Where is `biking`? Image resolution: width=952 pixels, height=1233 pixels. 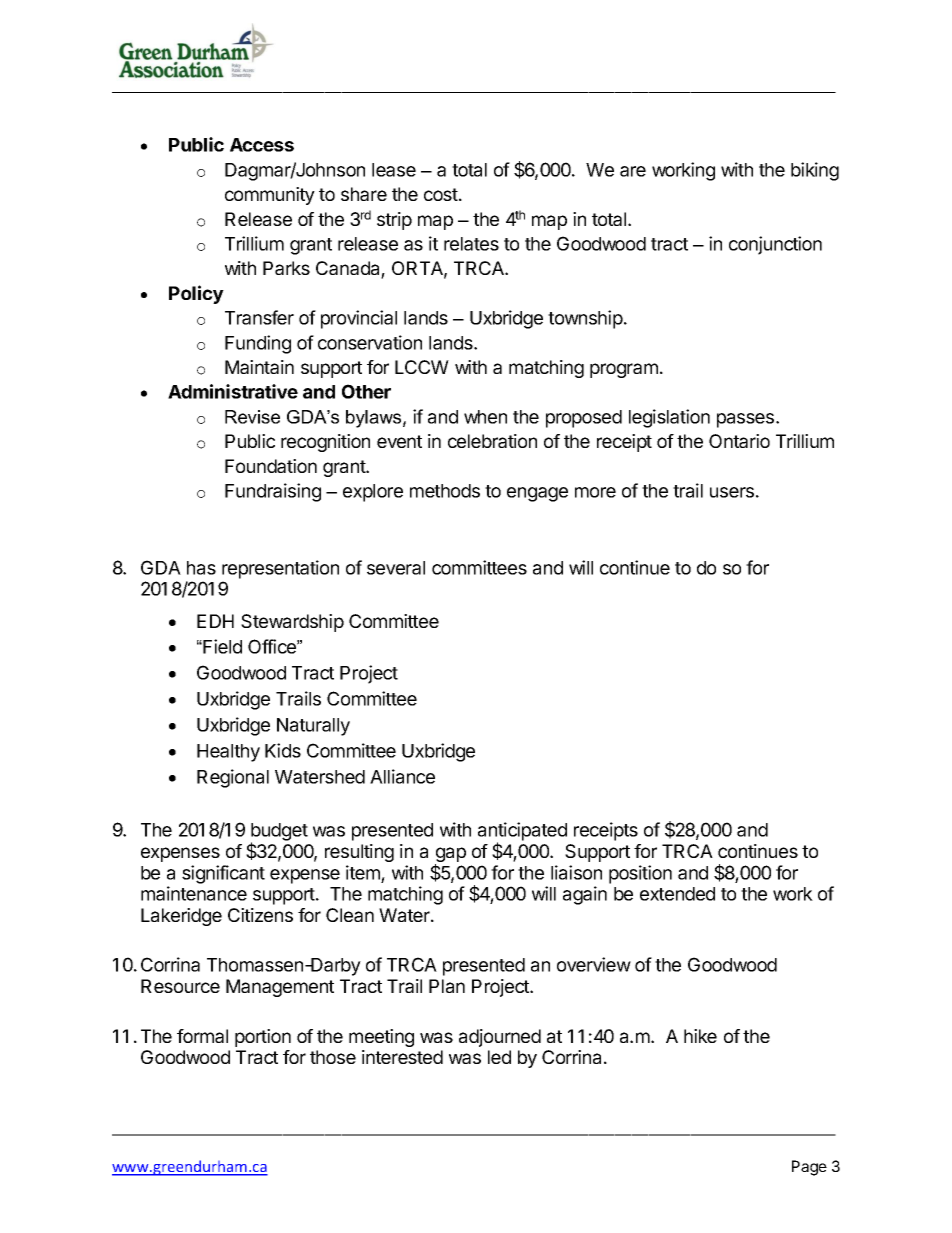
biking is located at coordinates (815, 171).
